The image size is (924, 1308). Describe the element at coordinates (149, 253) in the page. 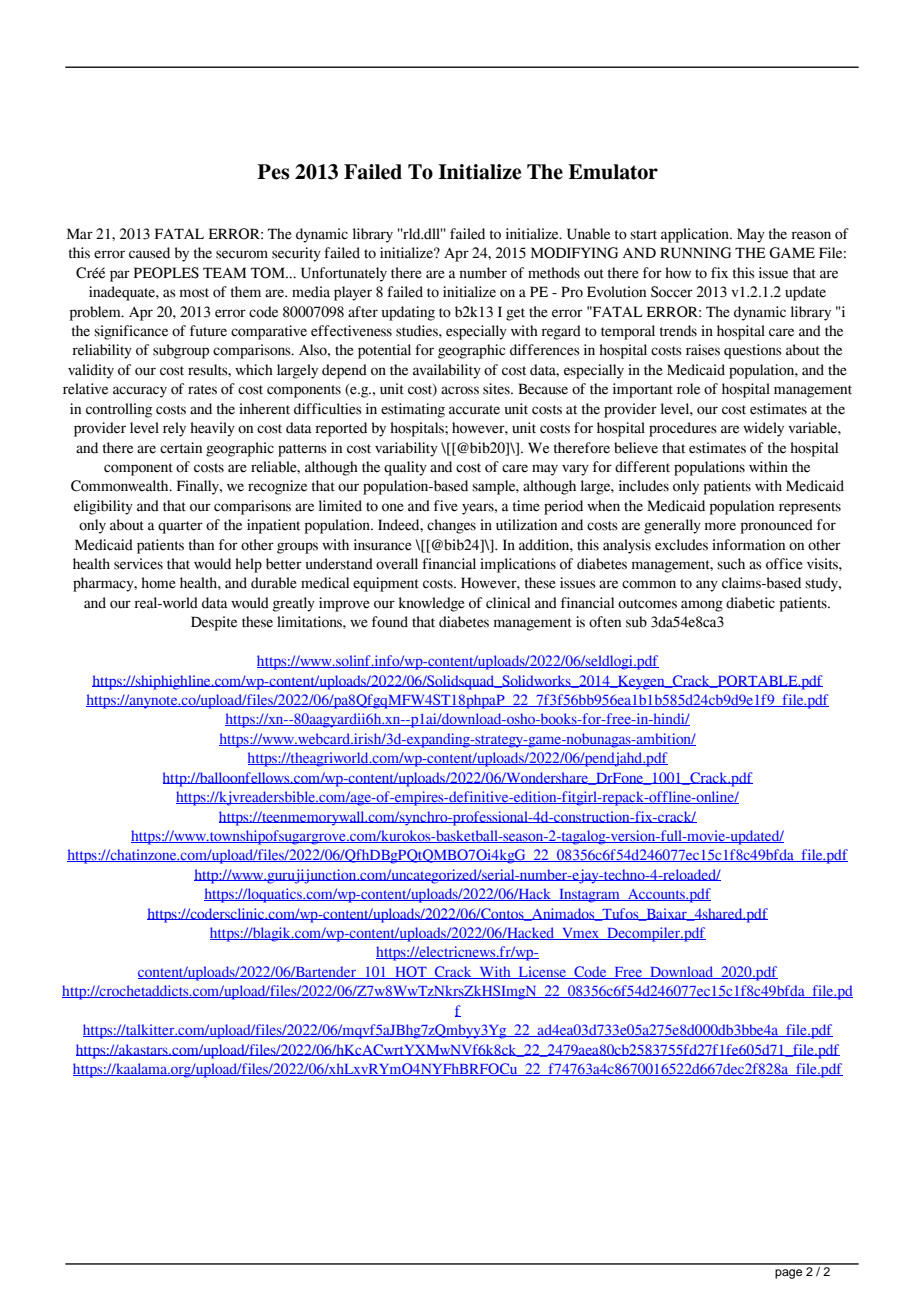

I see `caused` at that location.
